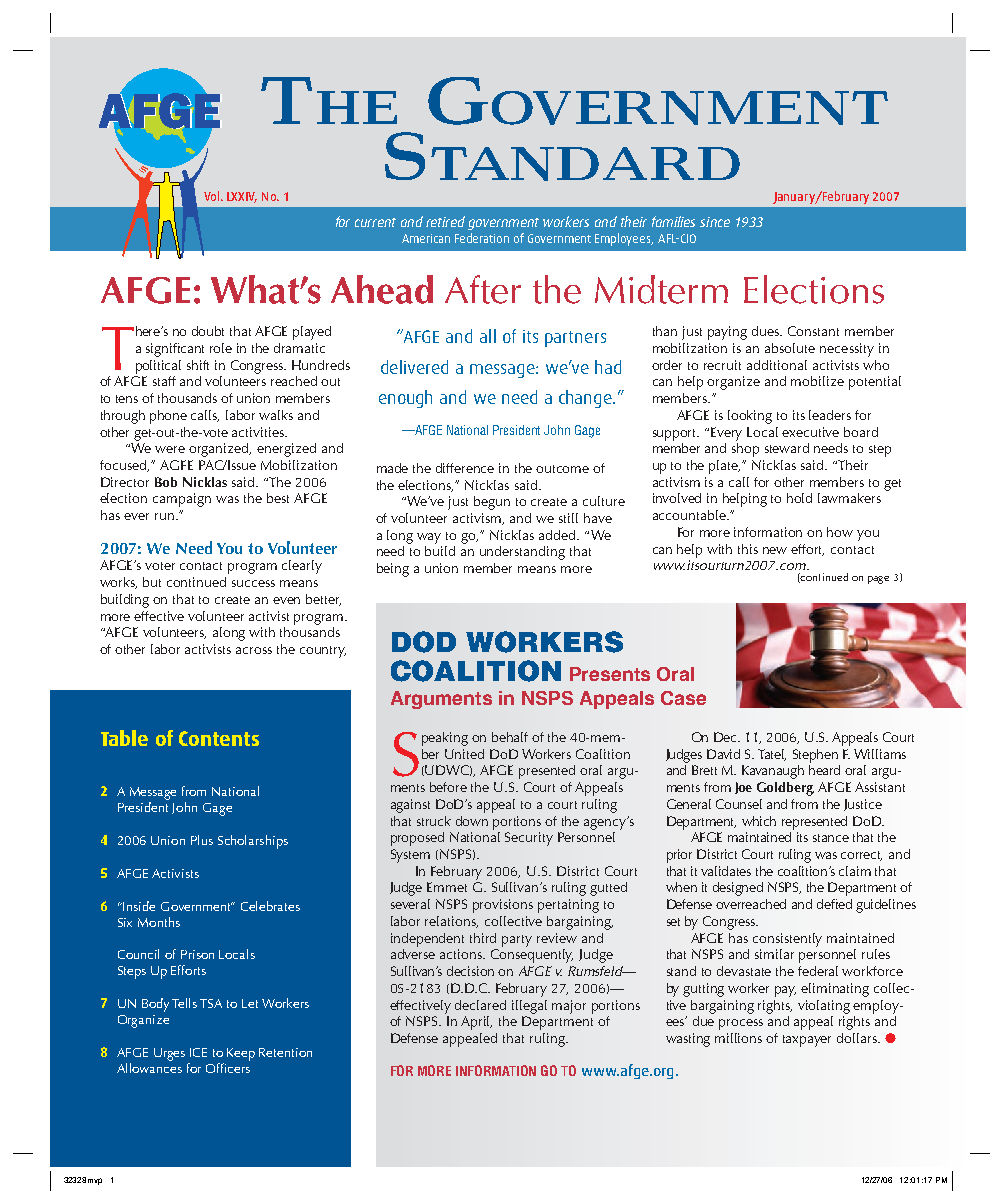  I want to click on taxpayer, so click(807, 1041).
